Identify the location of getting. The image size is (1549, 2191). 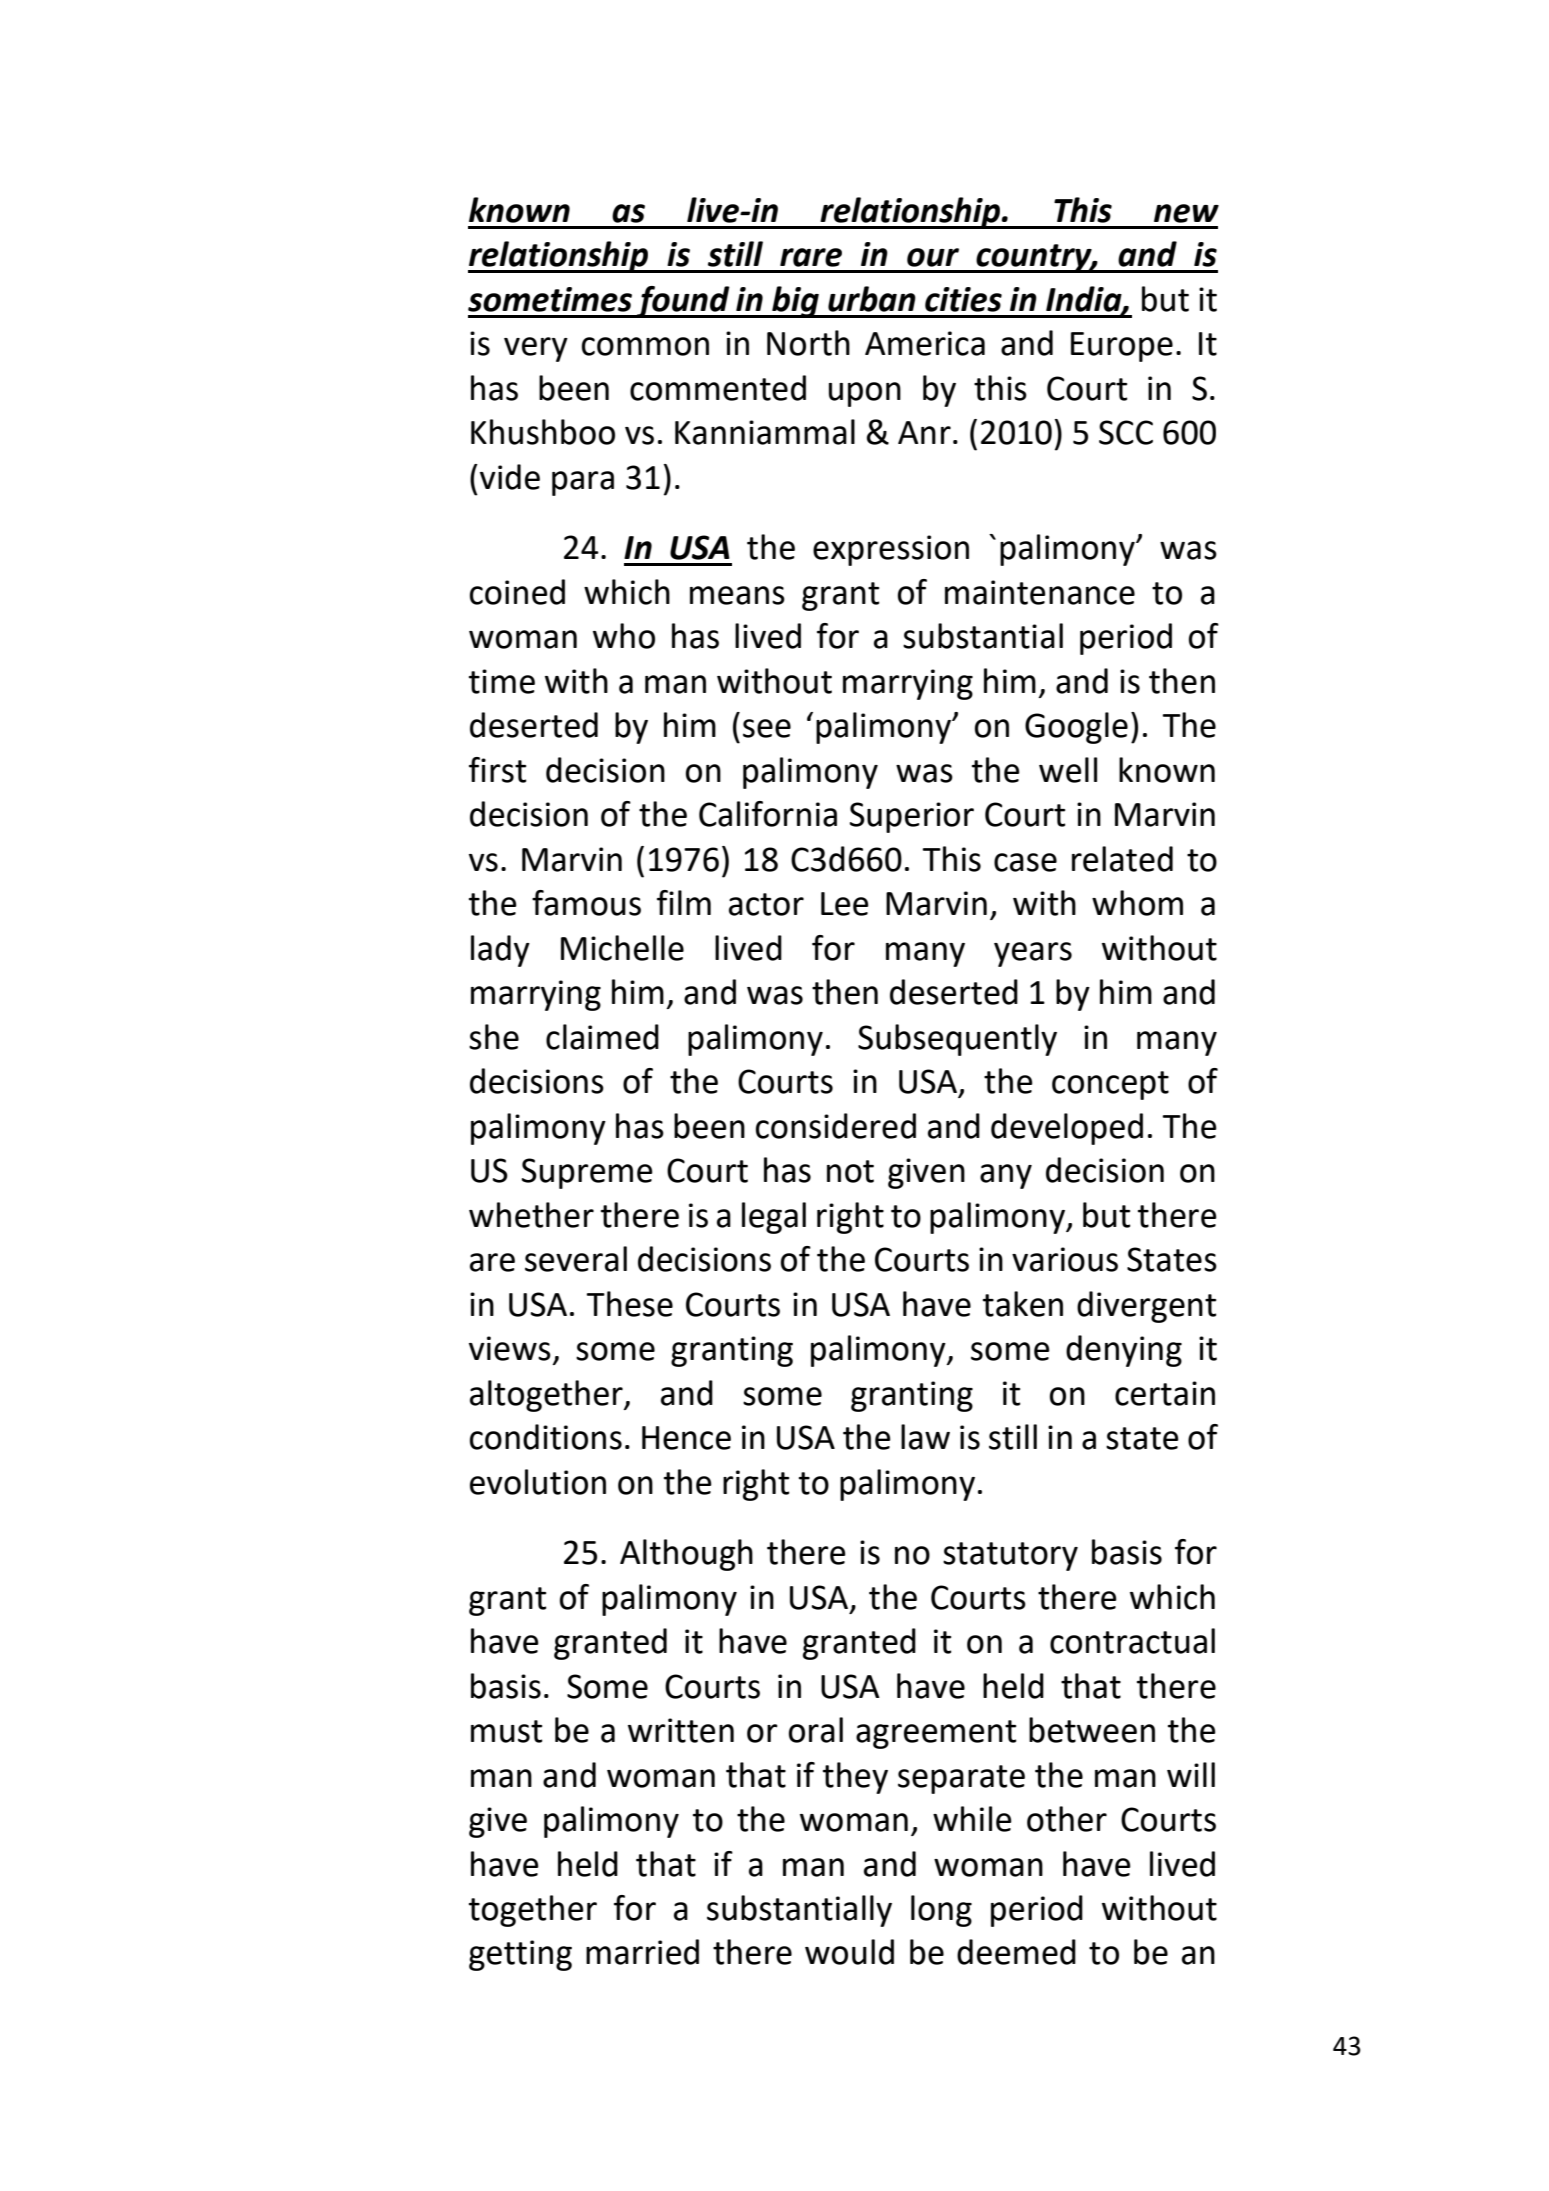
(520, 1955).
